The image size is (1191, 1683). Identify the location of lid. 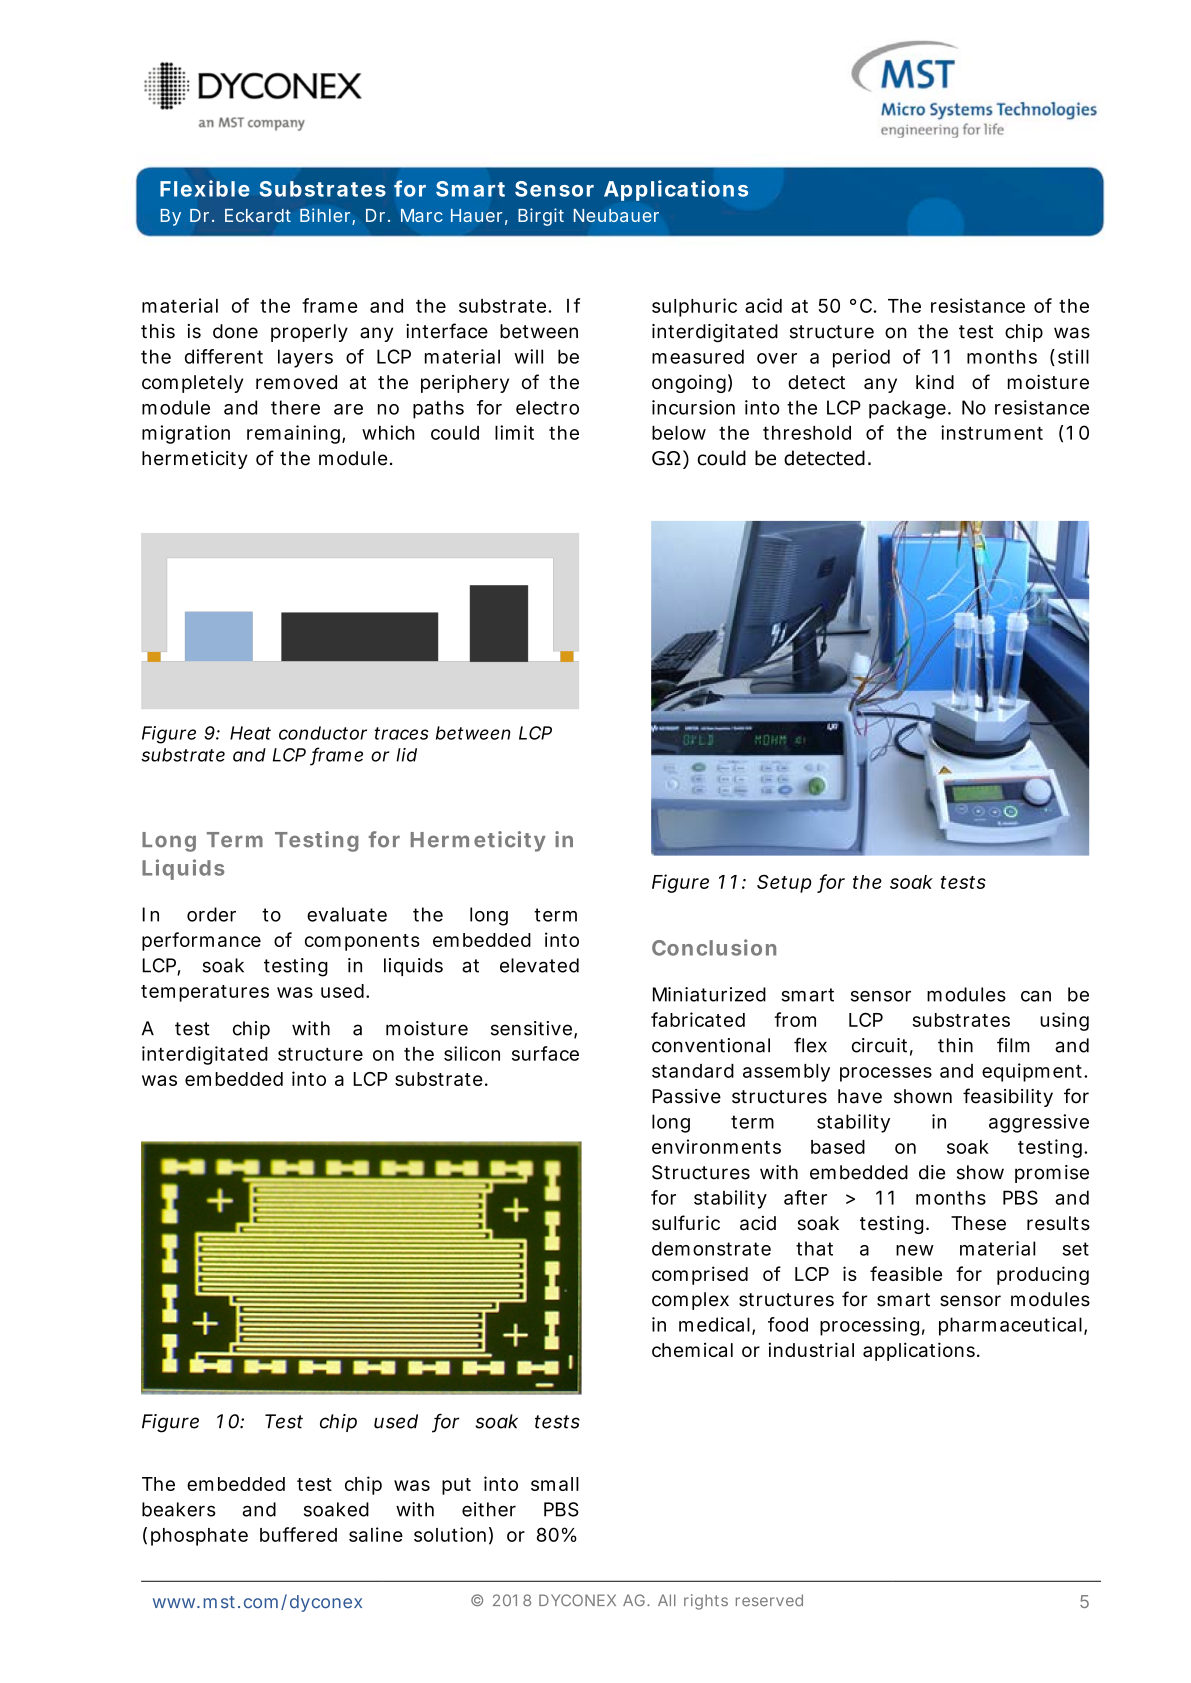
(406, 755).
